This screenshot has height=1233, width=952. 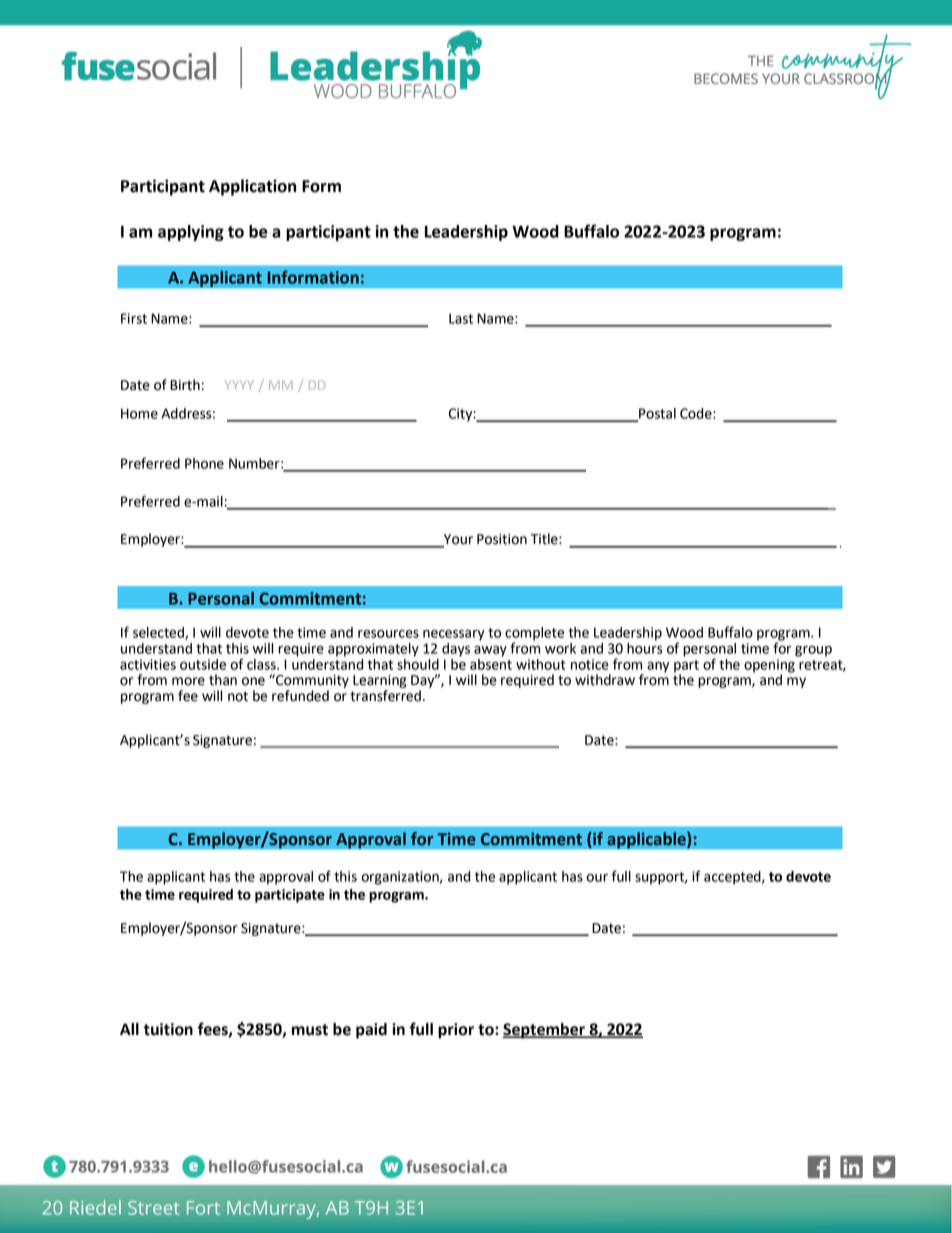 I want to click on prior, so click(x=456, y=1031).
